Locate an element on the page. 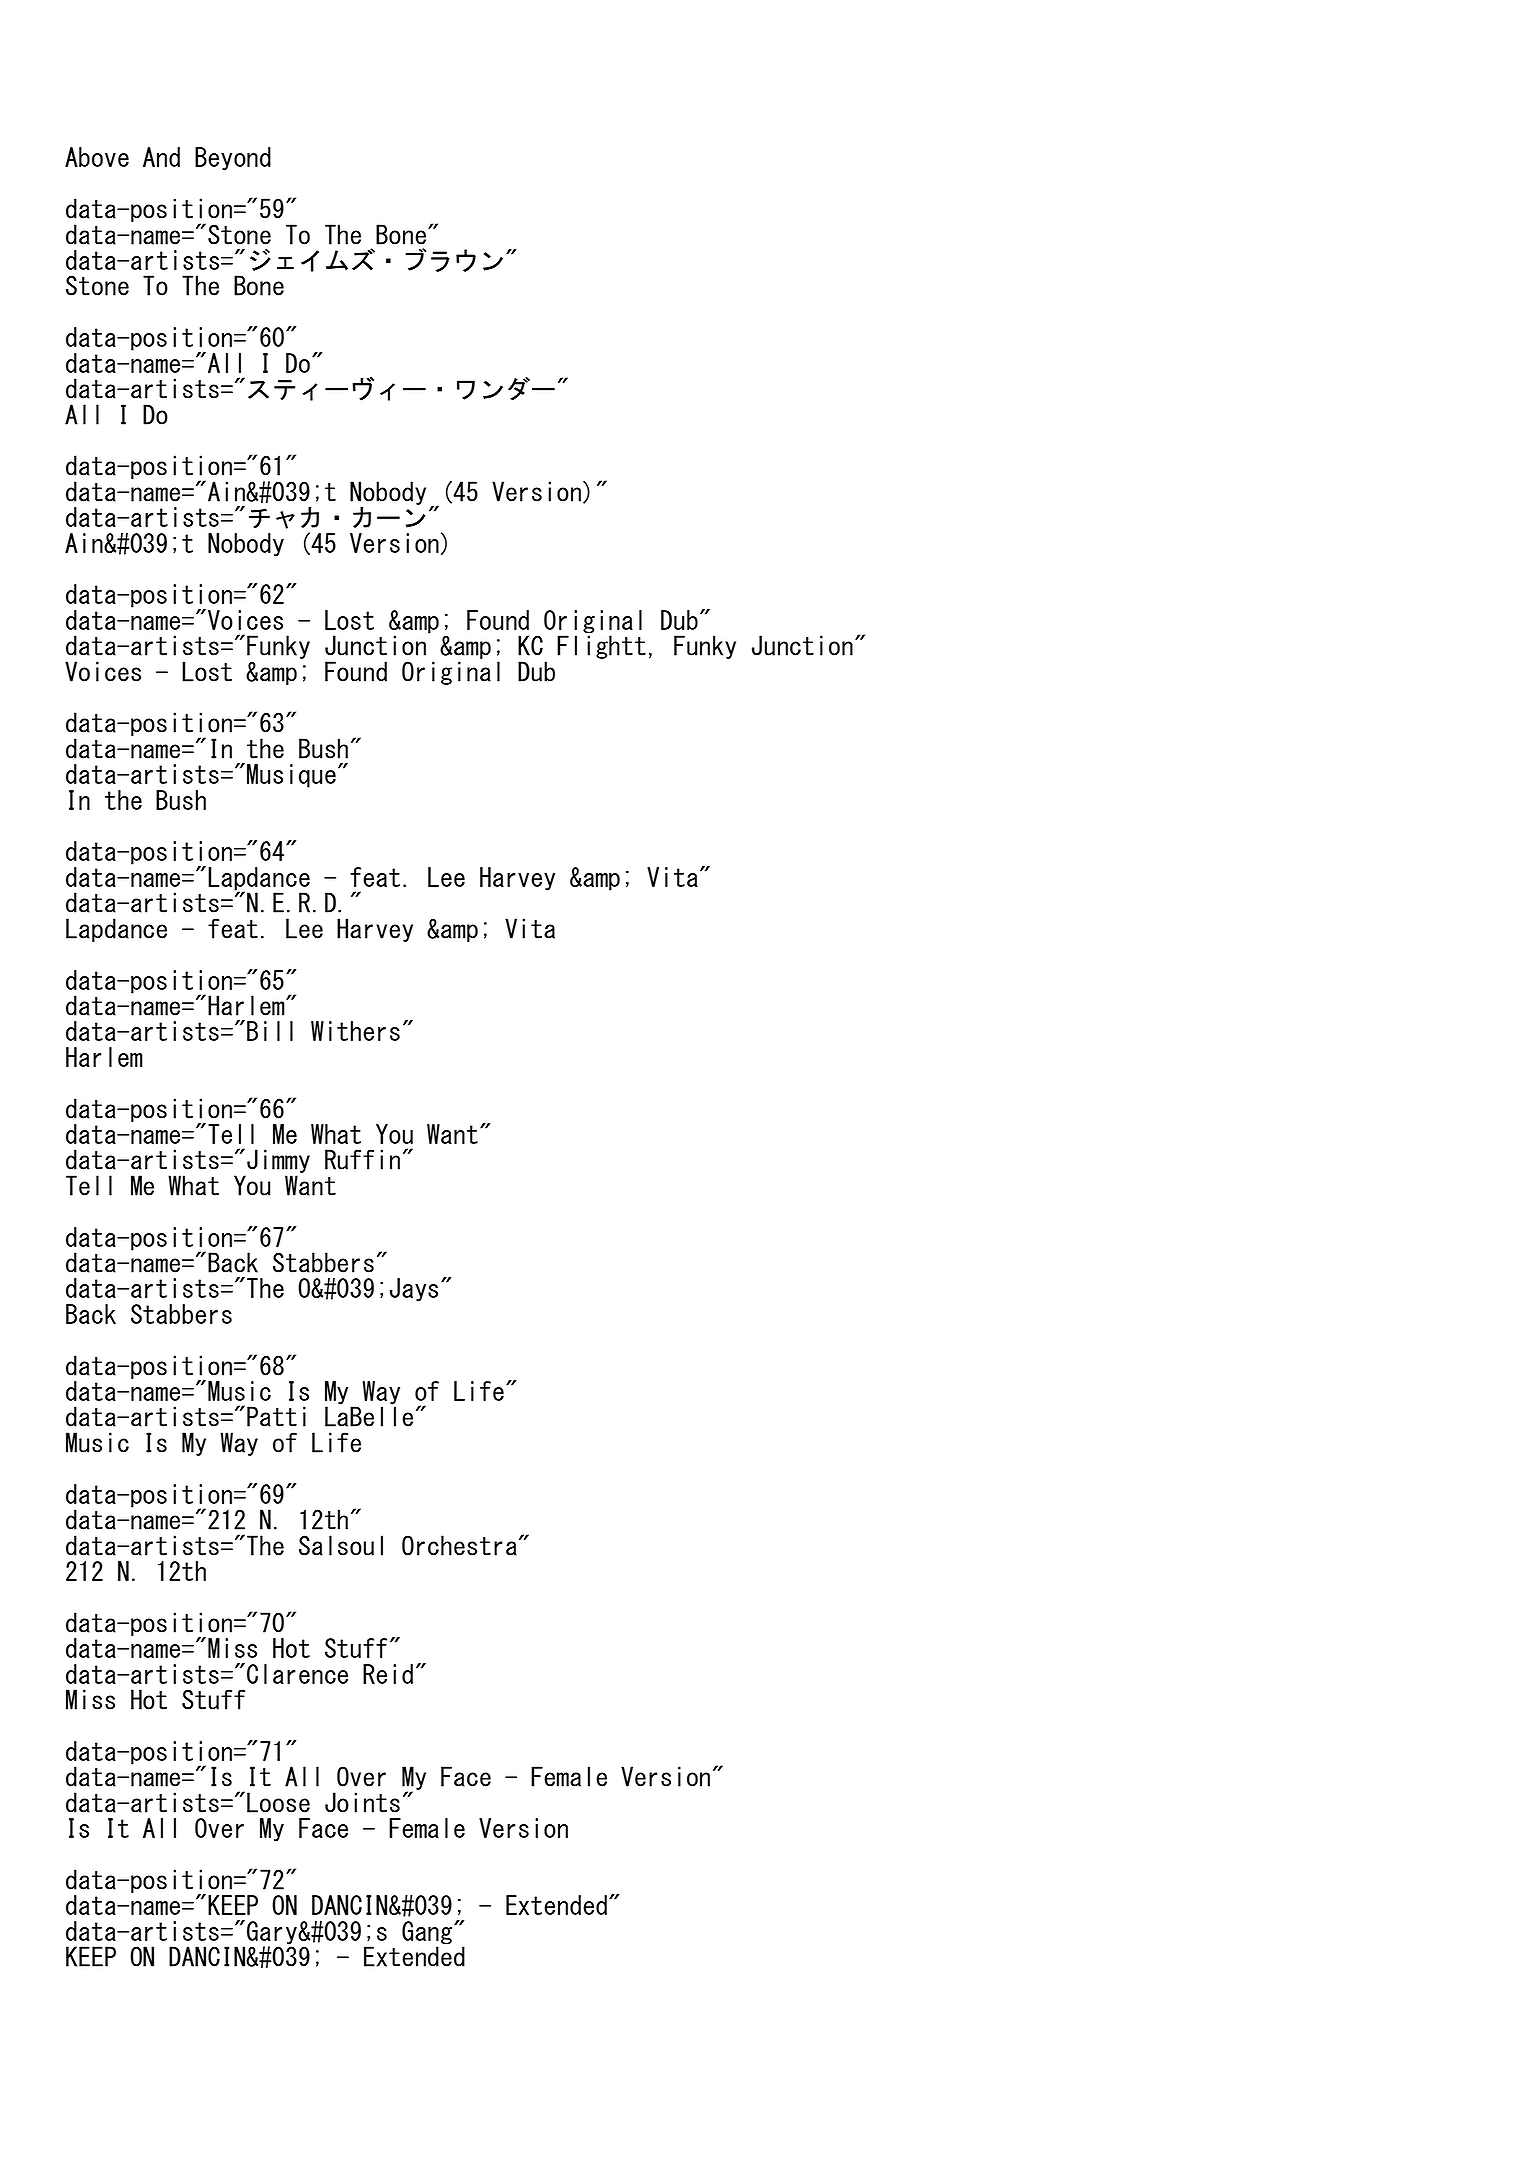 The height and width of the image is (2160, 1527). Withers is located at coordinates (355, 1031).
